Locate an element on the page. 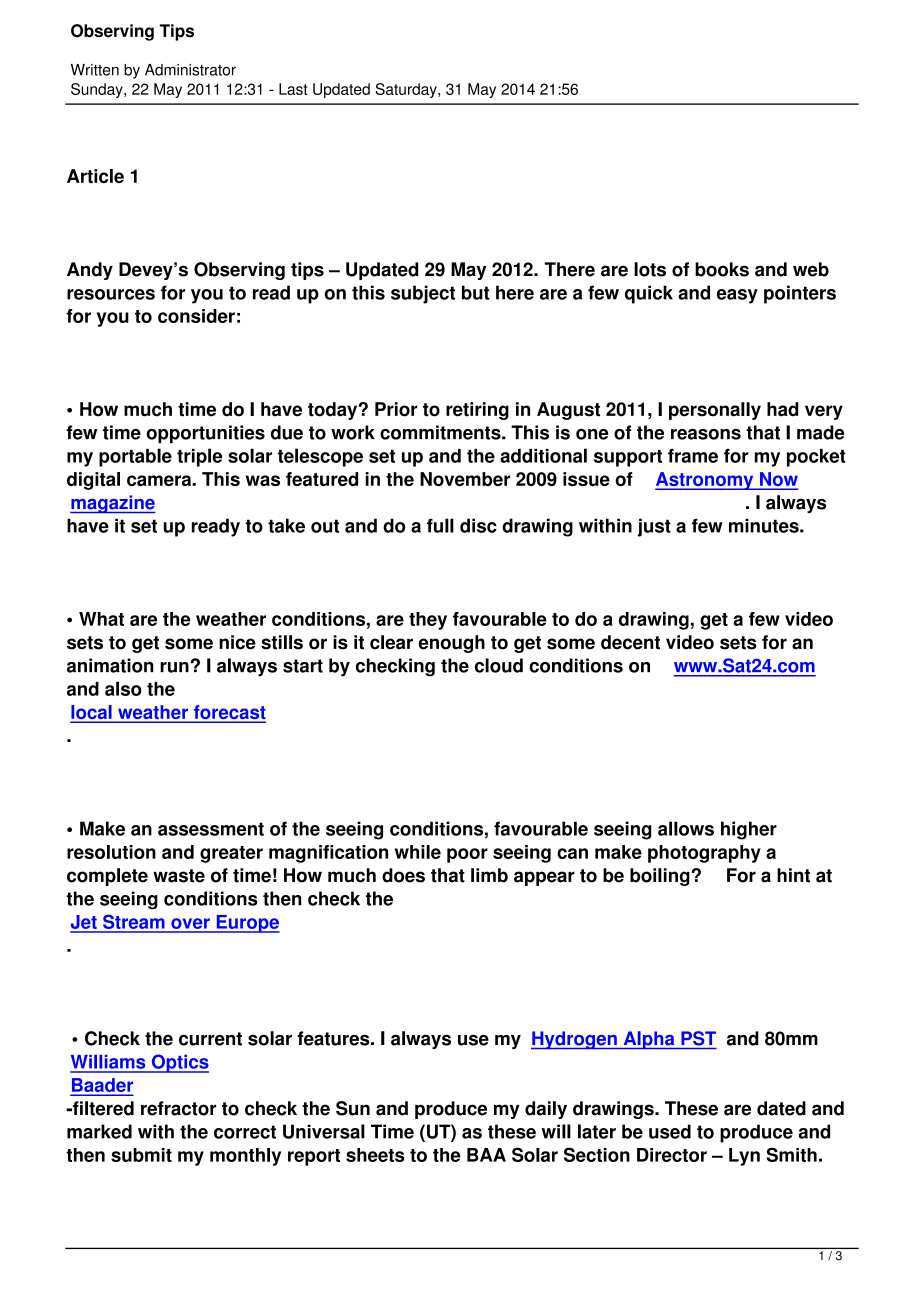  higher is located at coordinates (749, 830).
